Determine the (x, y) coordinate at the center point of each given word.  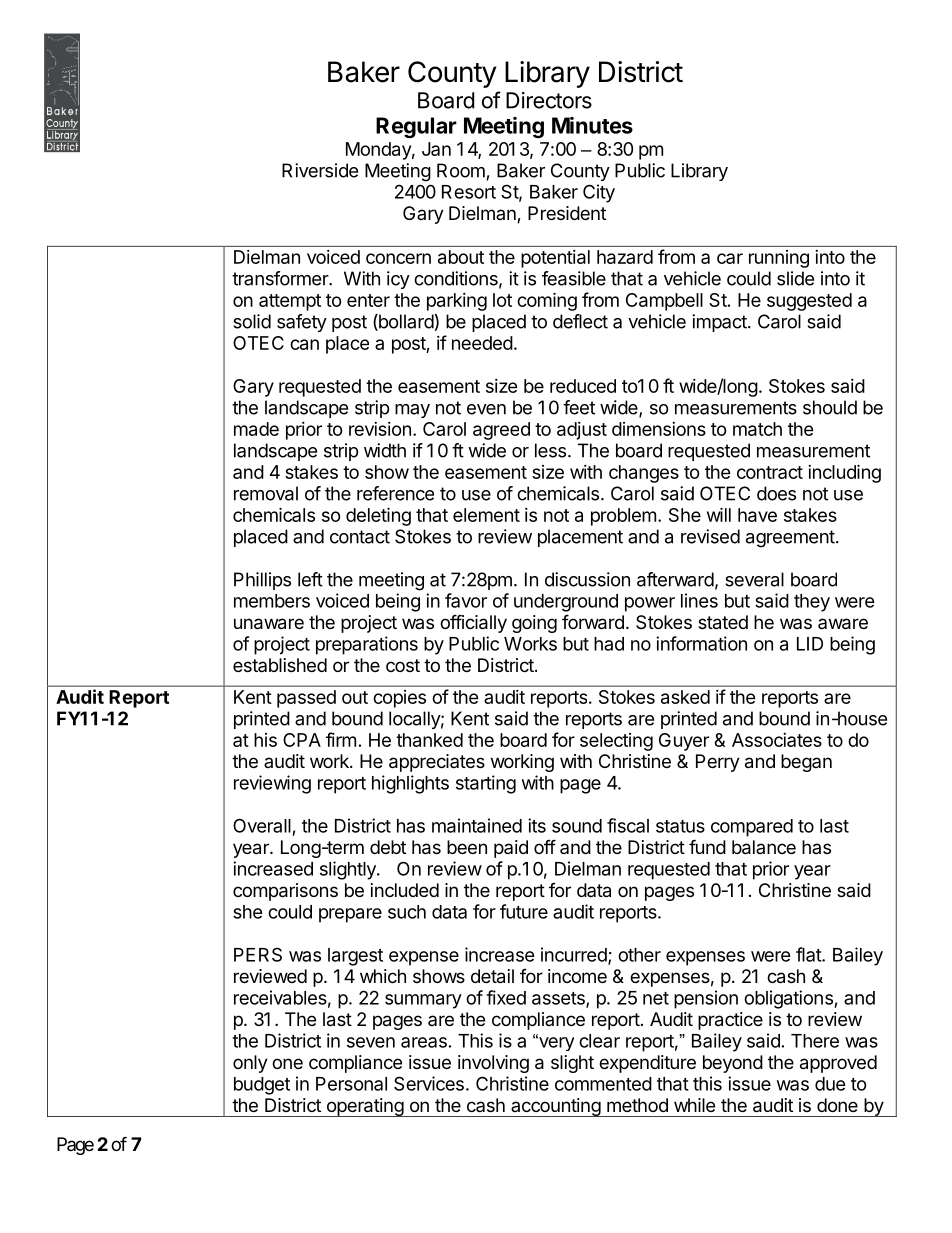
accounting (555, 1107)
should (830, 407)
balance (764, 847)
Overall (262, 825)
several (754, 579)
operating (364, 1107)
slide (795, 278)
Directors (549, 100)
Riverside (320, 170)
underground (566, 603)
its (537, 825)
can (304, 344)
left (310, 579)
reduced (583, 386)
